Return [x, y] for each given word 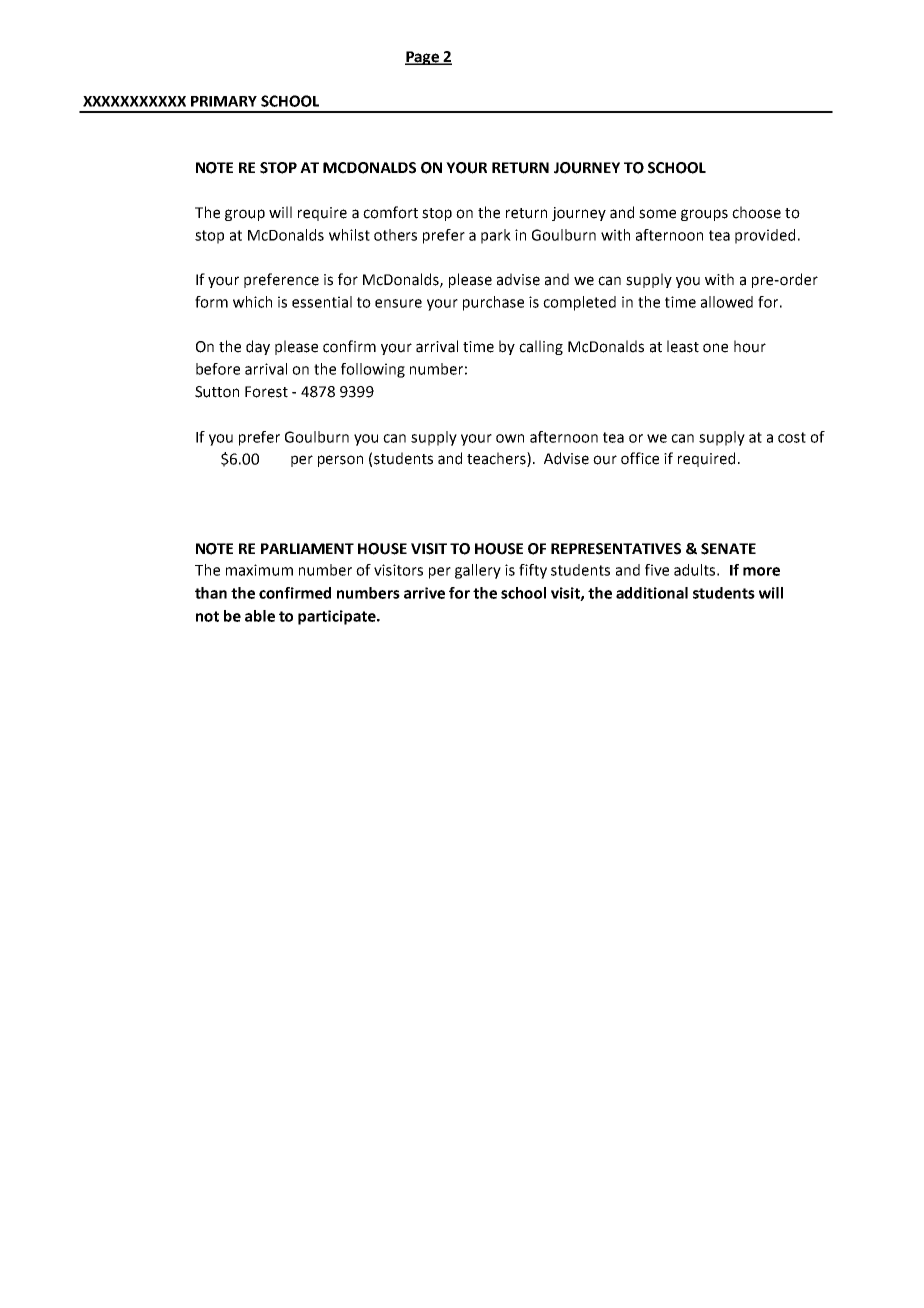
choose [756, 212]
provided [765, 236]
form [211, 302]
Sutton [217, 392]
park [496, 236]
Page [423, 58]
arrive [424, 593]
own [510, 438]
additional [652, 593]
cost [792, 437]
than [211, 593]
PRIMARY [224, 101]
